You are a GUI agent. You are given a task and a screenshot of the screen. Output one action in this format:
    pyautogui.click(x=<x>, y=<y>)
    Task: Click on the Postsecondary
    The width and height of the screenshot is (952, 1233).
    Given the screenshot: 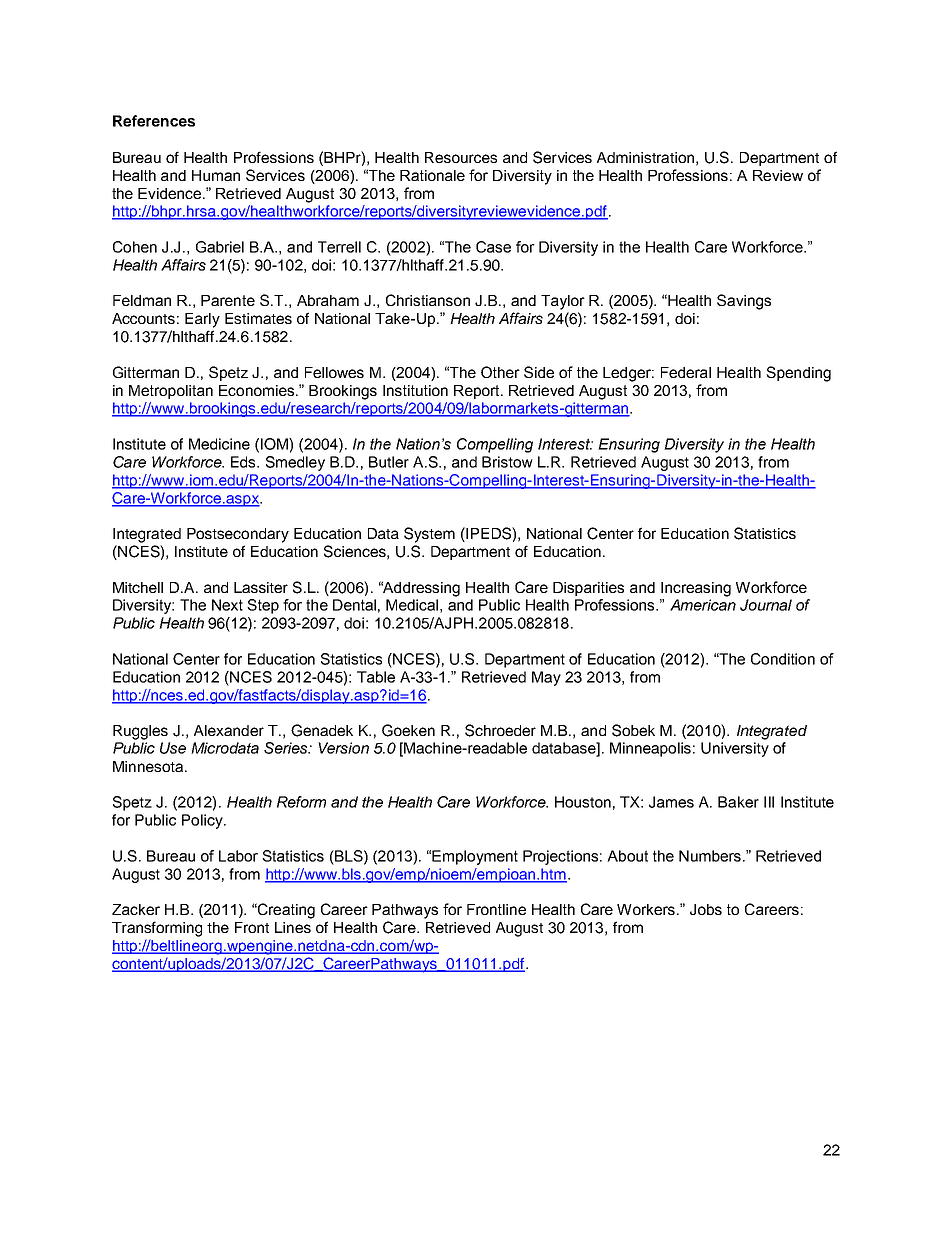 What is the action you would take?
    pyautogui.click(x=238, y=535)
